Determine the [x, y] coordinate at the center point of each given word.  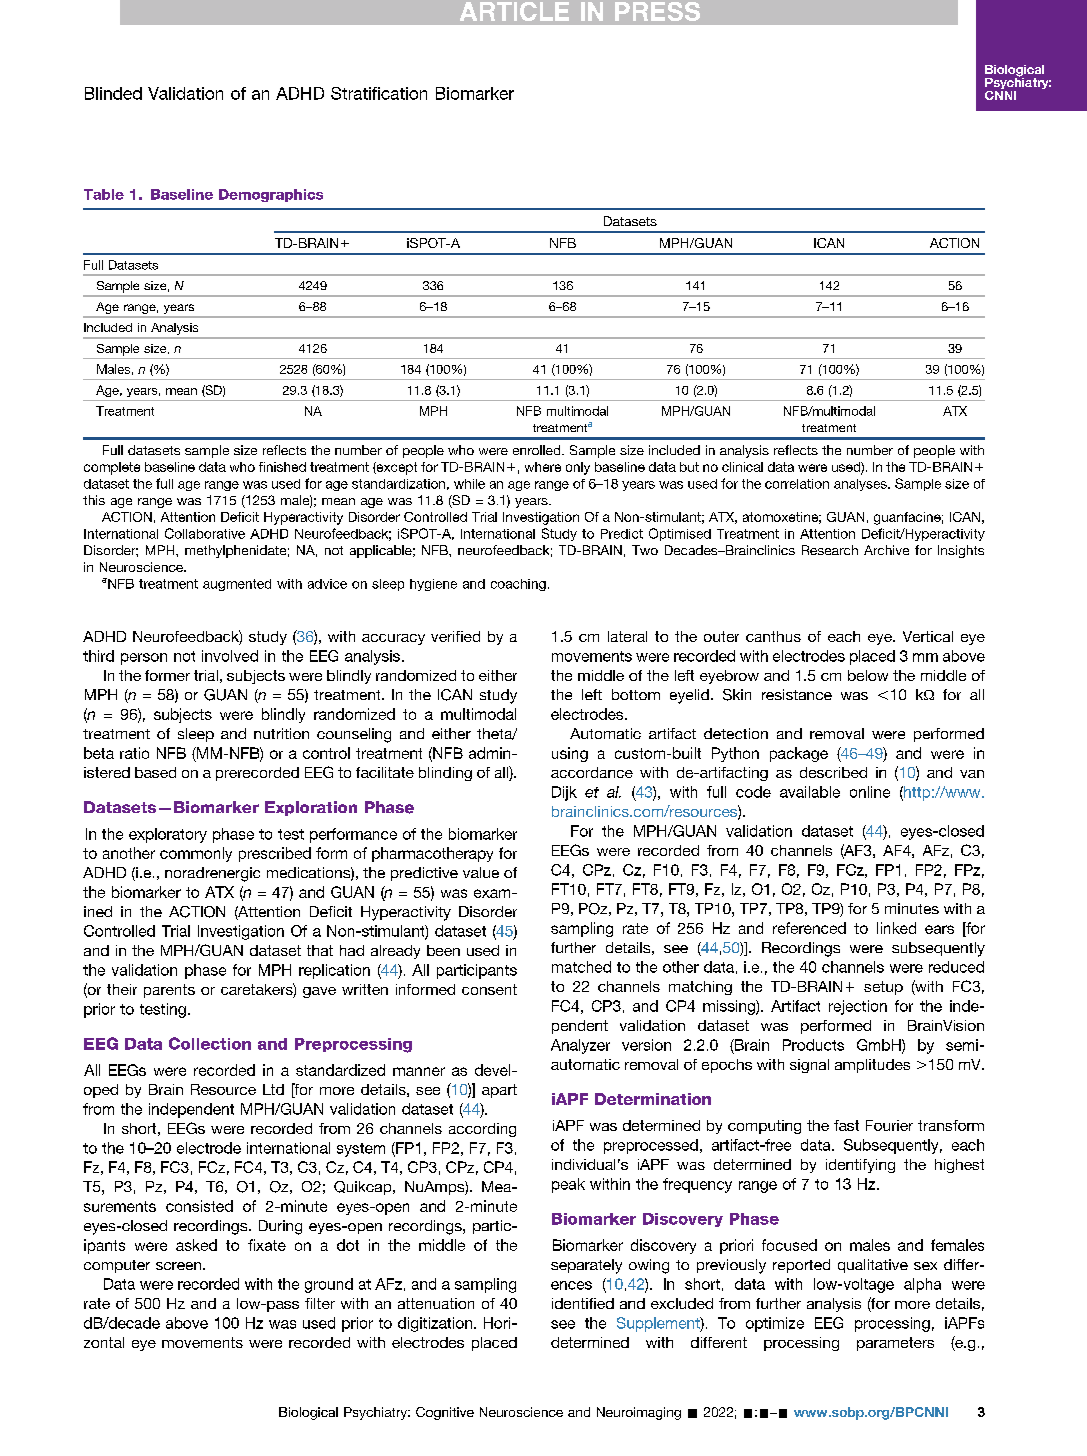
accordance [592, 772]
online [870, 792]
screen [180, 1266]
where [543, 467]
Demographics [271, 195]
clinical [742, 467]
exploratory [168, 835]
